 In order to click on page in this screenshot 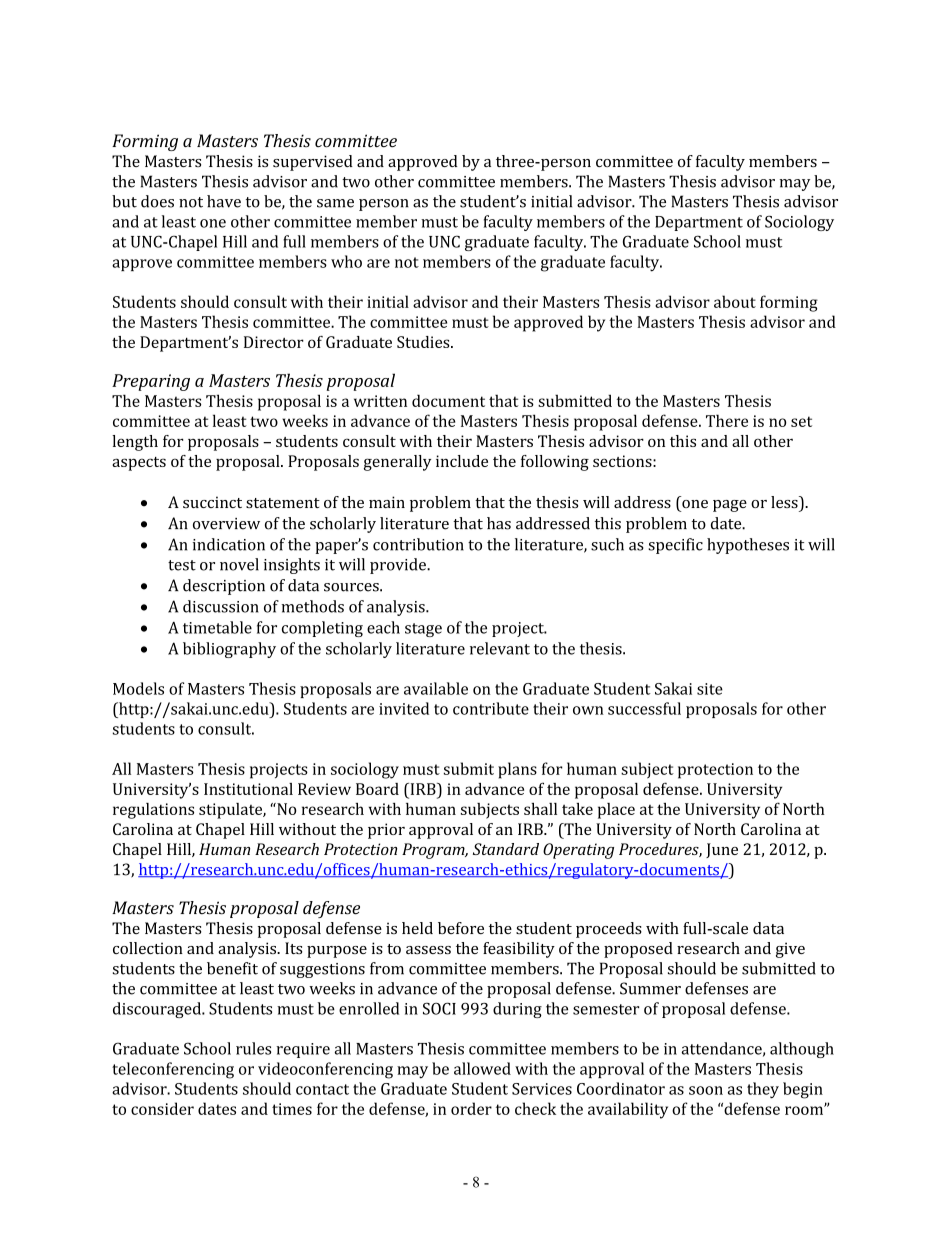, I will do `click(730, 506)`.
